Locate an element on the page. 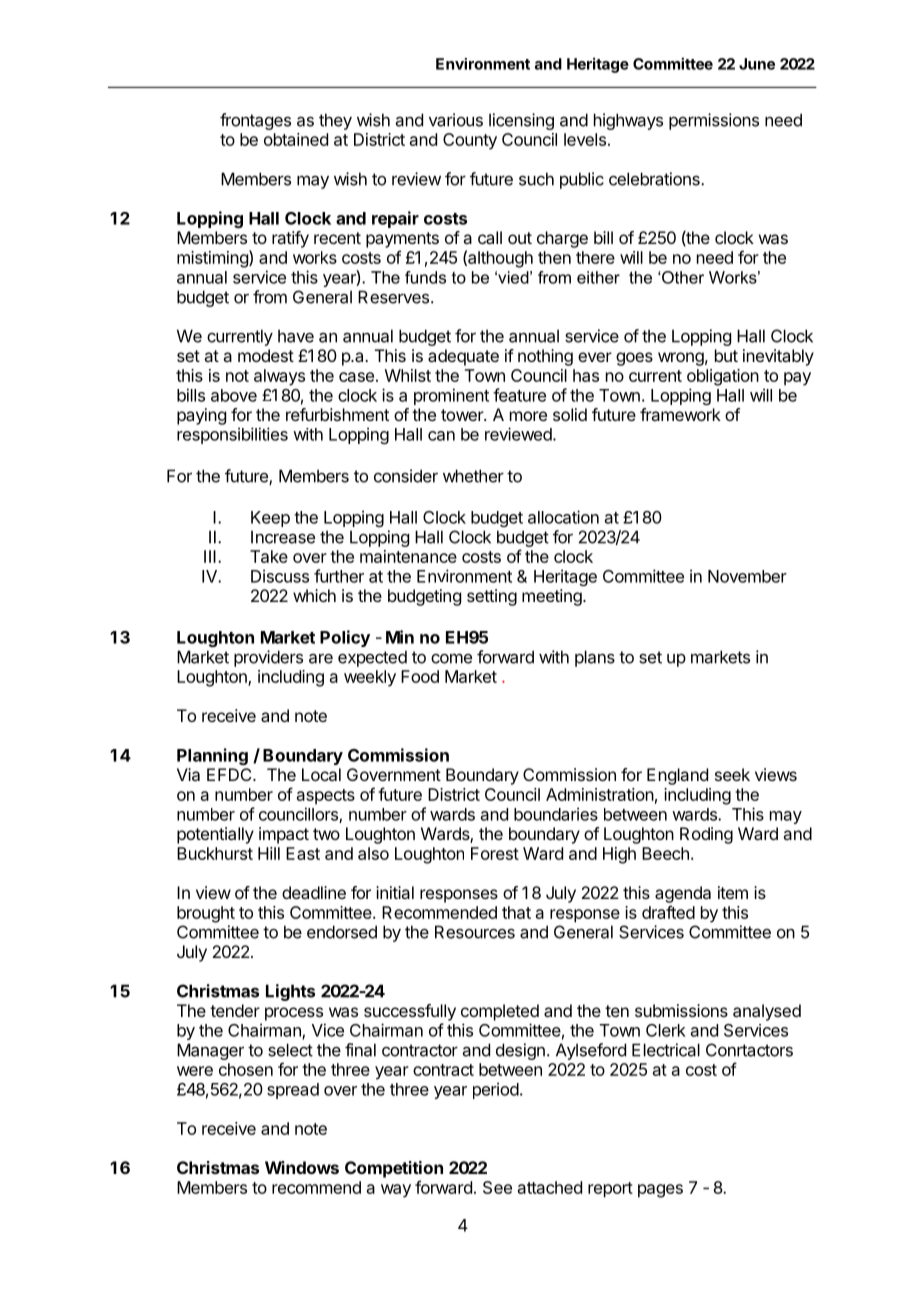  providers is located at coordinates (268, 658).
